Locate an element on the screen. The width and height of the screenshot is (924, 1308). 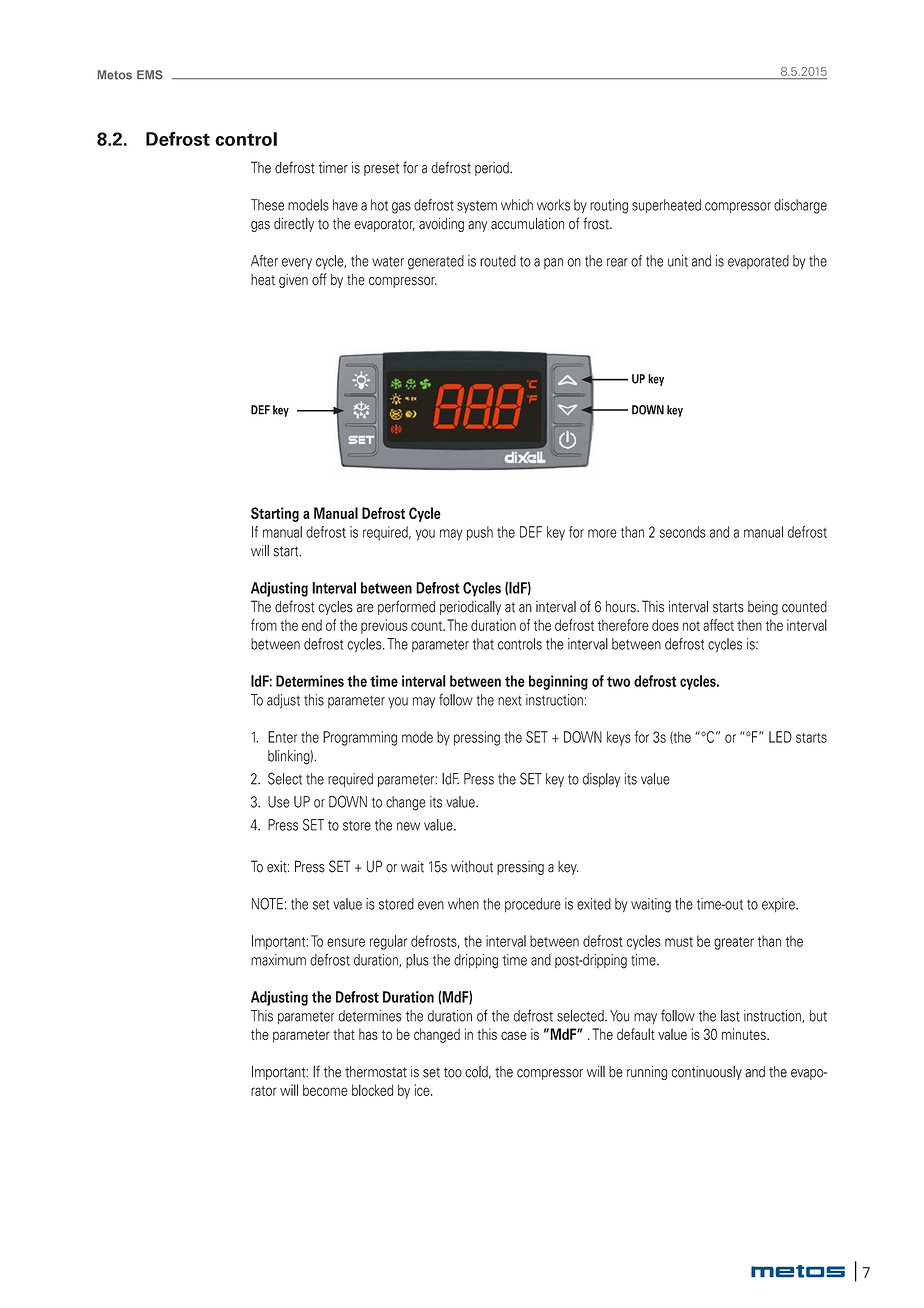
discharge is located at coordinates (800, 206).
